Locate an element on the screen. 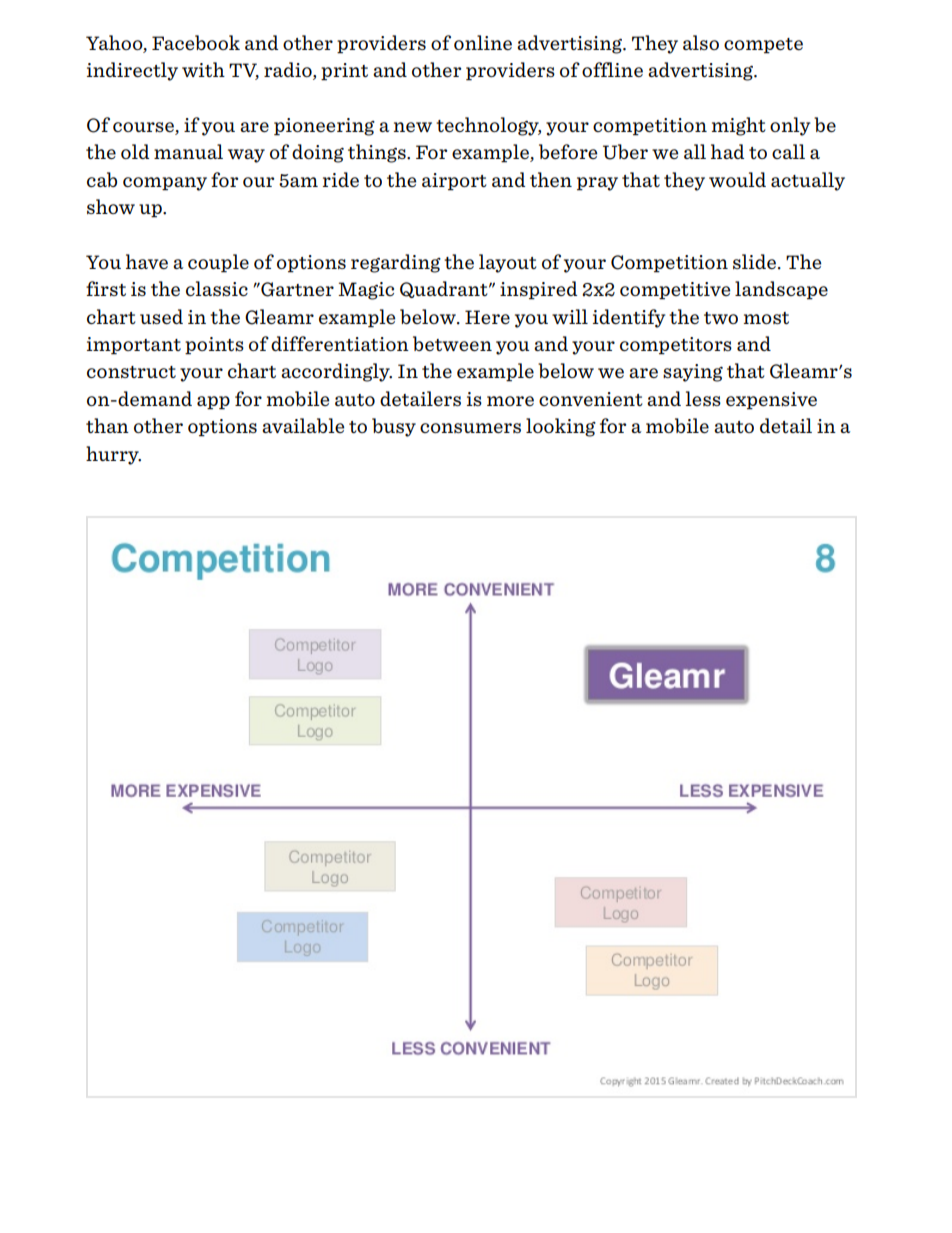 This screenshot has height=1233, width=952. slide is located at coordinates (754, 261).
